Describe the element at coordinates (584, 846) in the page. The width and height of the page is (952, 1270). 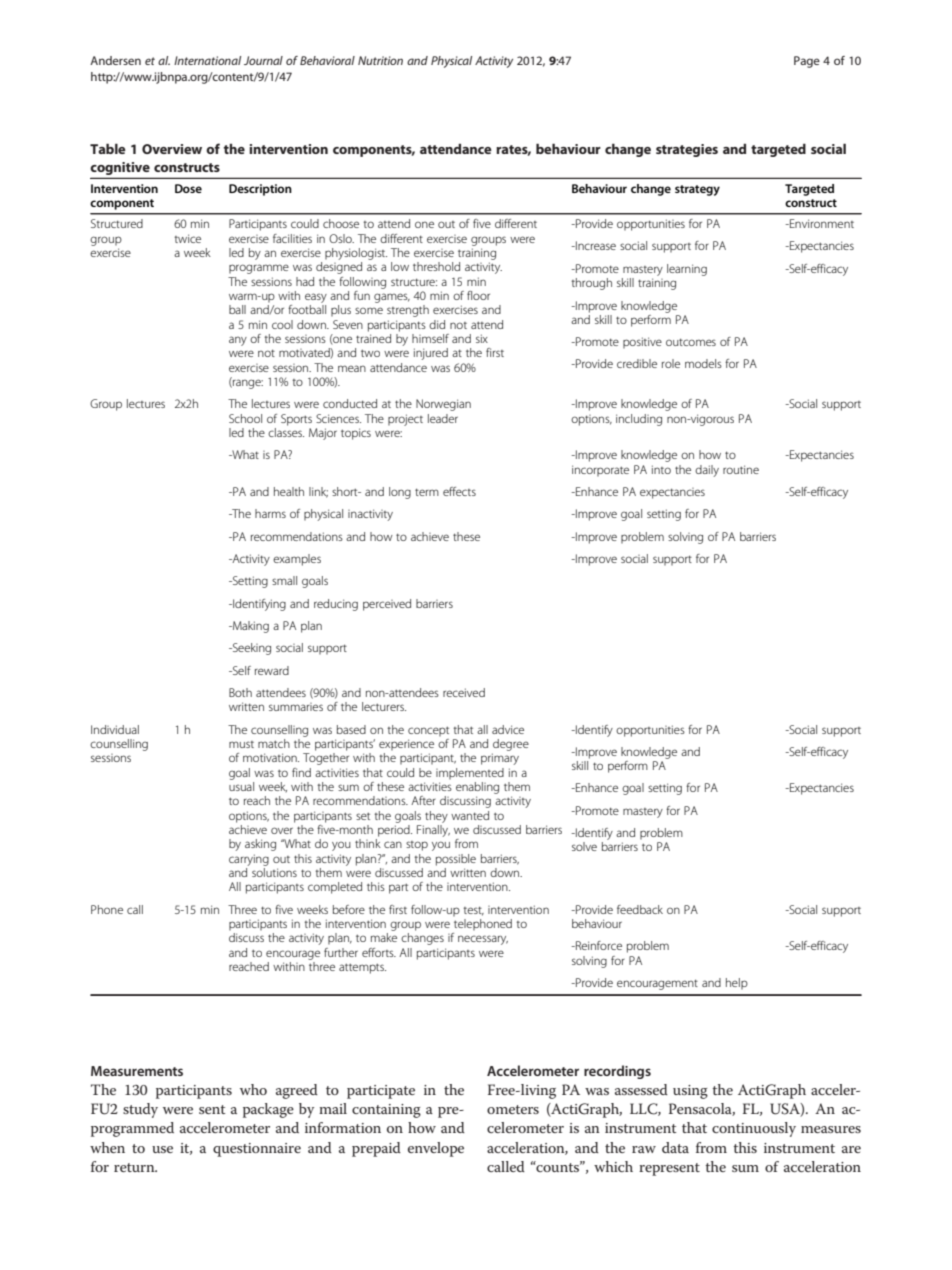
I see `solve` at that location.
